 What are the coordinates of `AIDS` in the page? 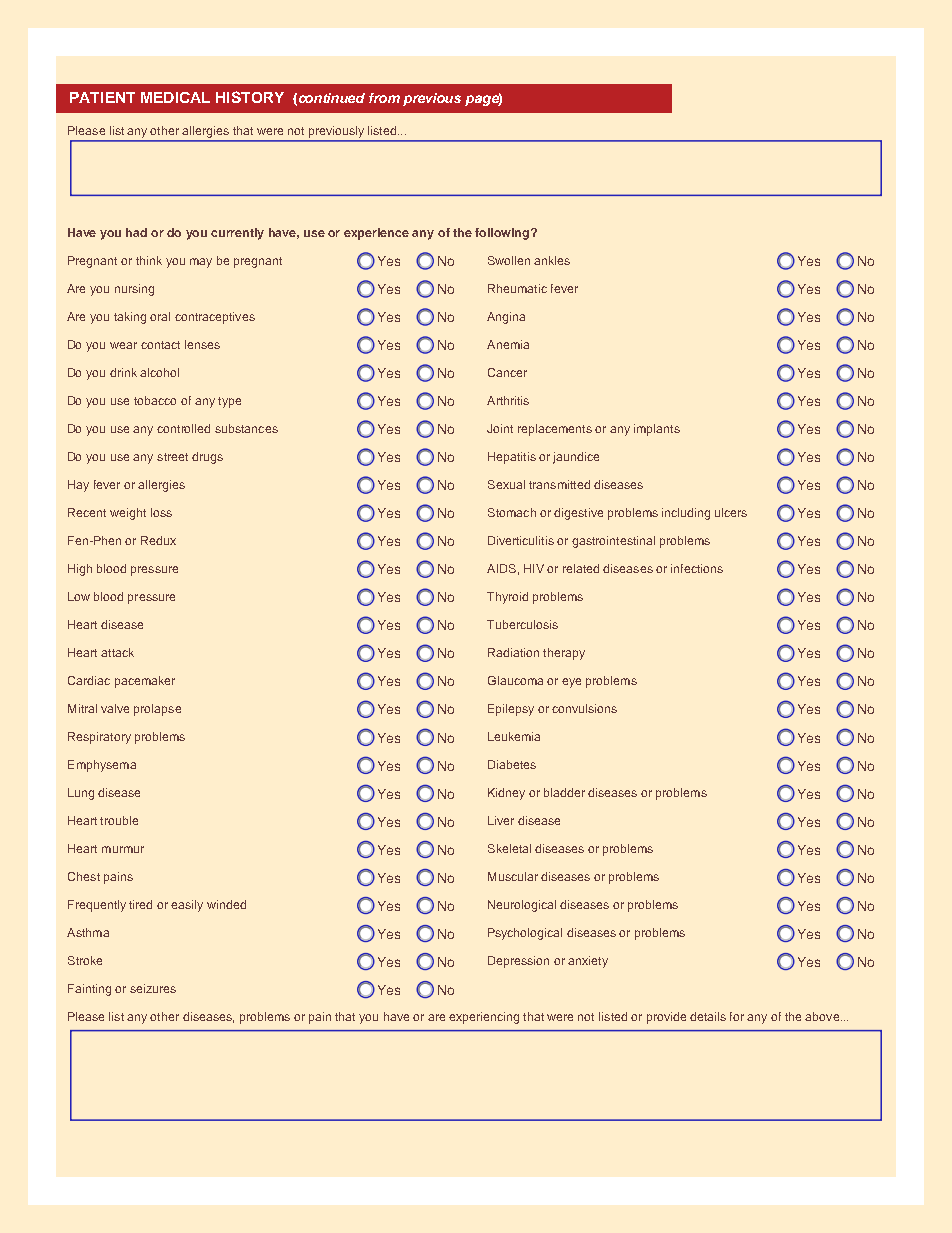 It's located at (501, 568).
